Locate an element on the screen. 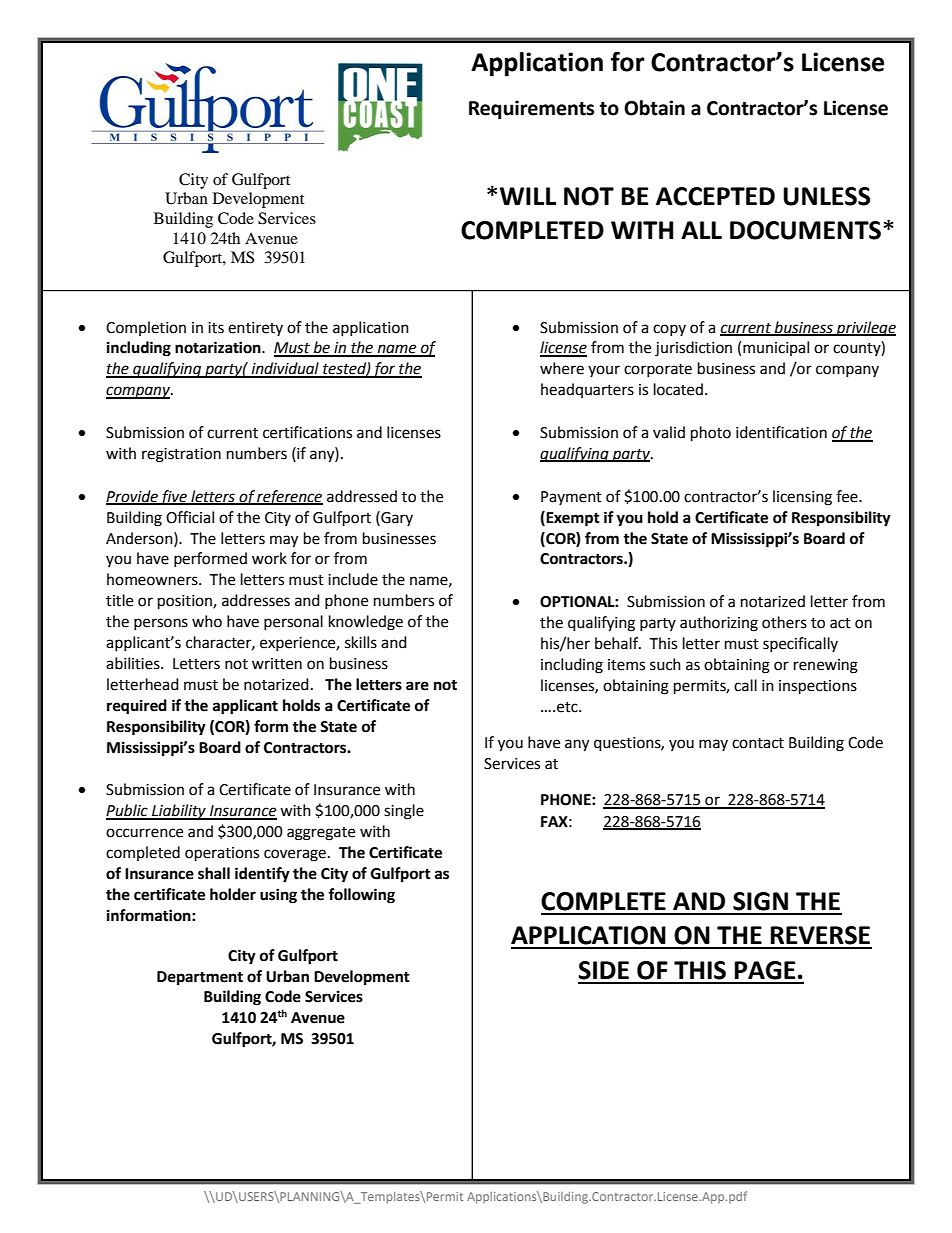  Department is located at coordinates (200, 978).
